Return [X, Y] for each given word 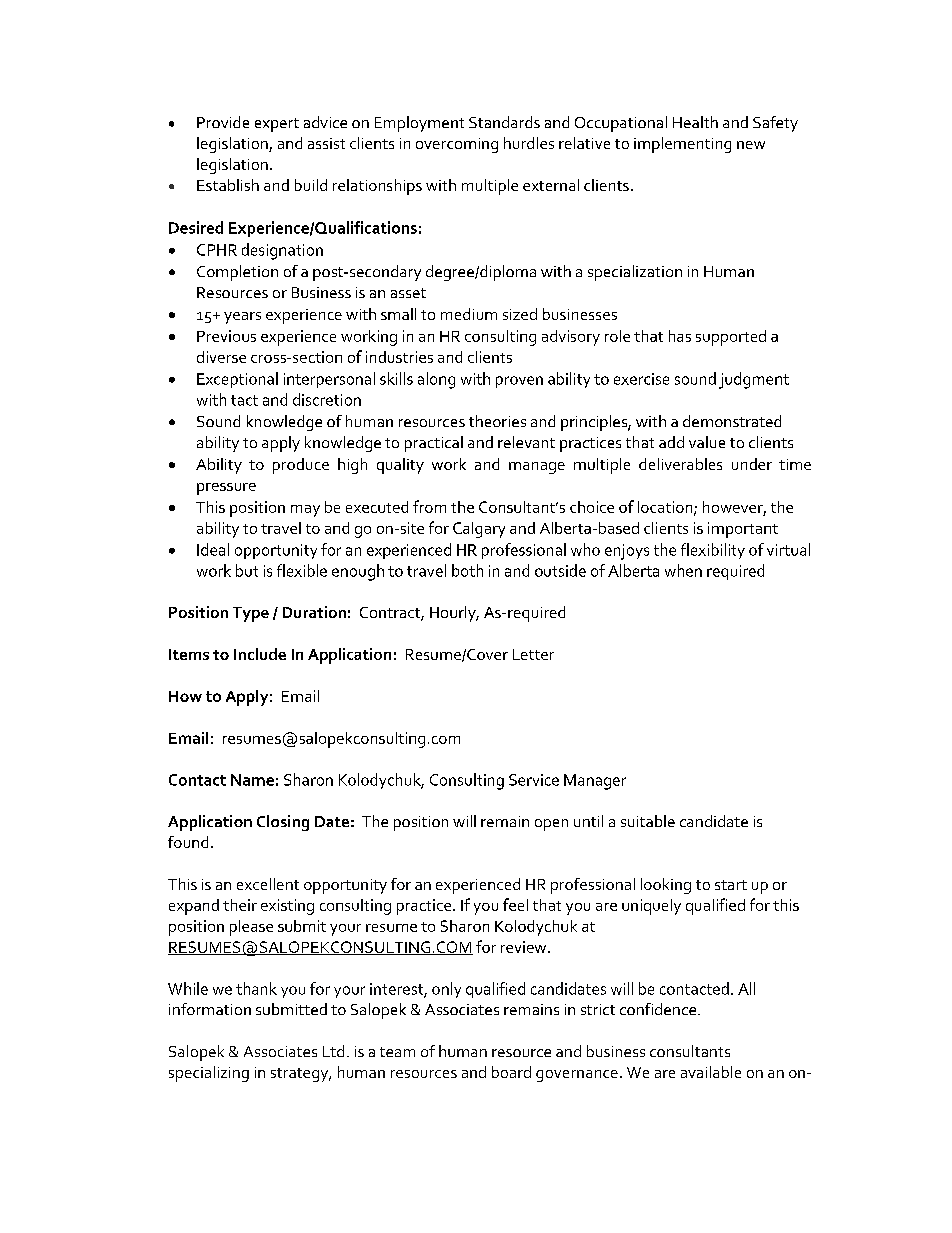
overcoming [457, 145]
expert [277, 125]
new [751, 145]
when [683, 570]
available [711, 1072]
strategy [301, 1075]
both [467, 570]
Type [251, 614]
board [511, 1072]
